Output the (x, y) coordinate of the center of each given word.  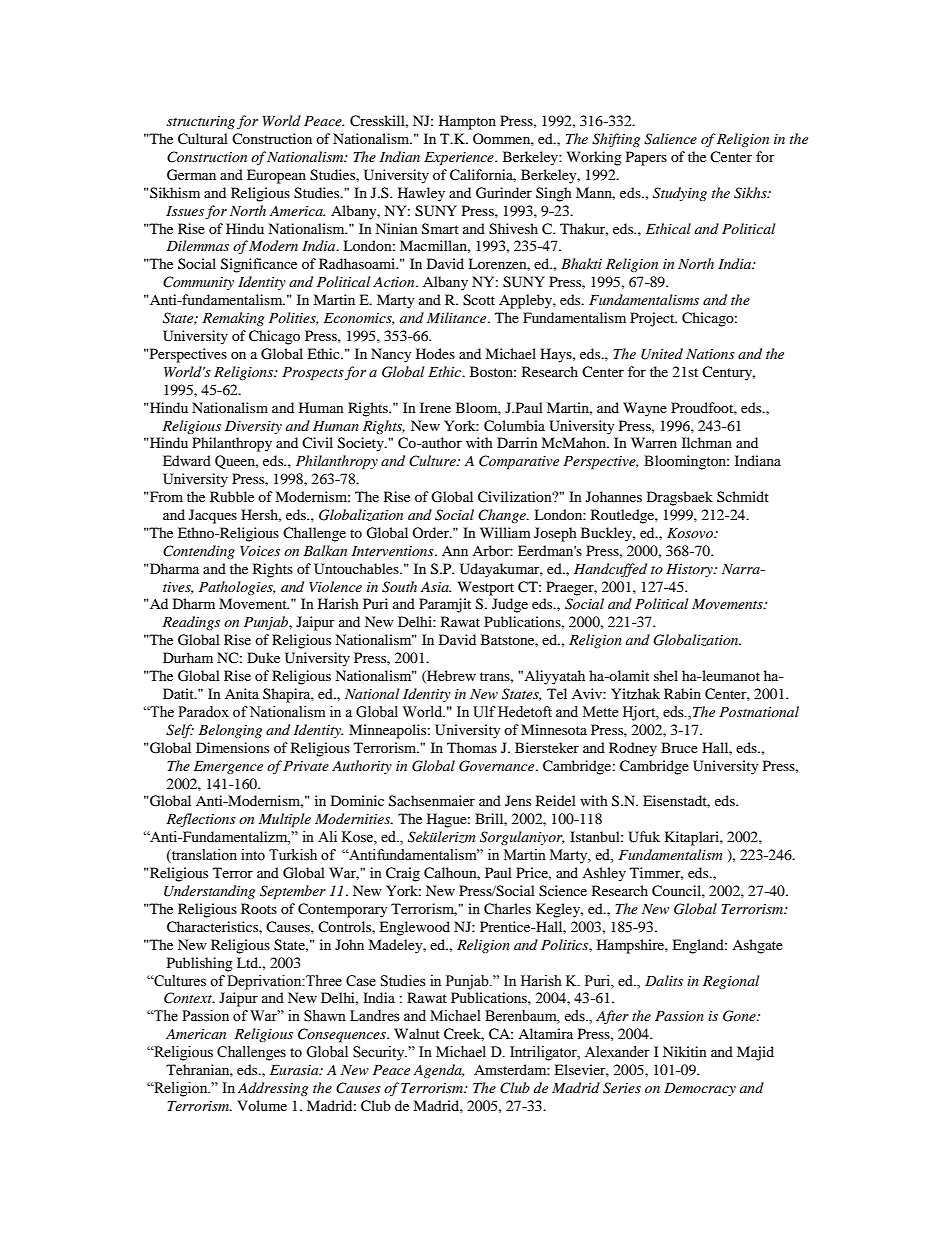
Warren (654, 442)
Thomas (472, 747)
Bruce (679, 747)
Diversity (253, 427)
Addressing (273, 1089)
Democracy (700, 1089)
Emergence (228, 767)
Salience (670, 139)
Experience (460, 159)
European (276, 176)
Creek (464, 1034)
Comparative (519, 462)
